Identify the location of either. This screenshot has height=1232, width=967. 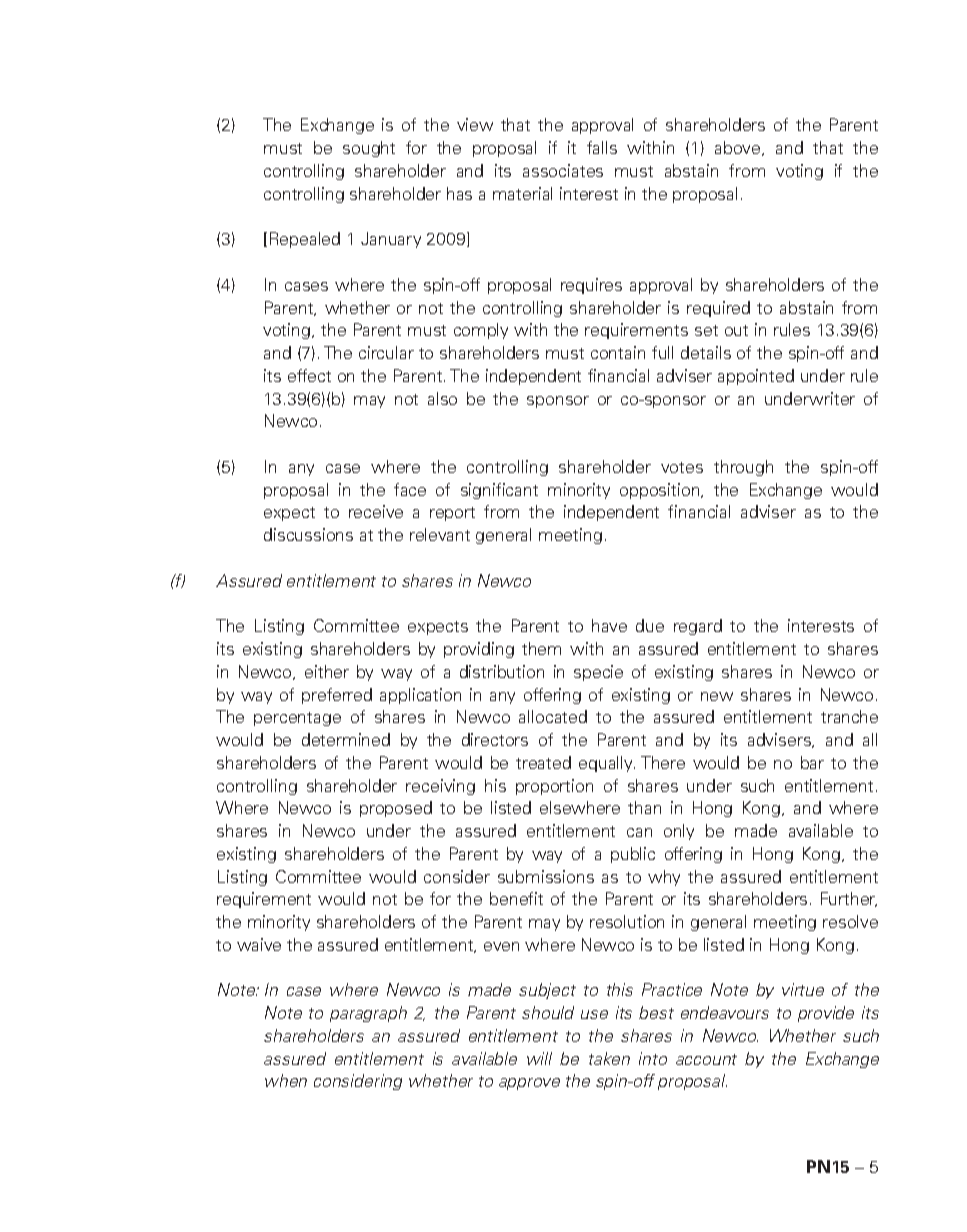
(327, 671).
